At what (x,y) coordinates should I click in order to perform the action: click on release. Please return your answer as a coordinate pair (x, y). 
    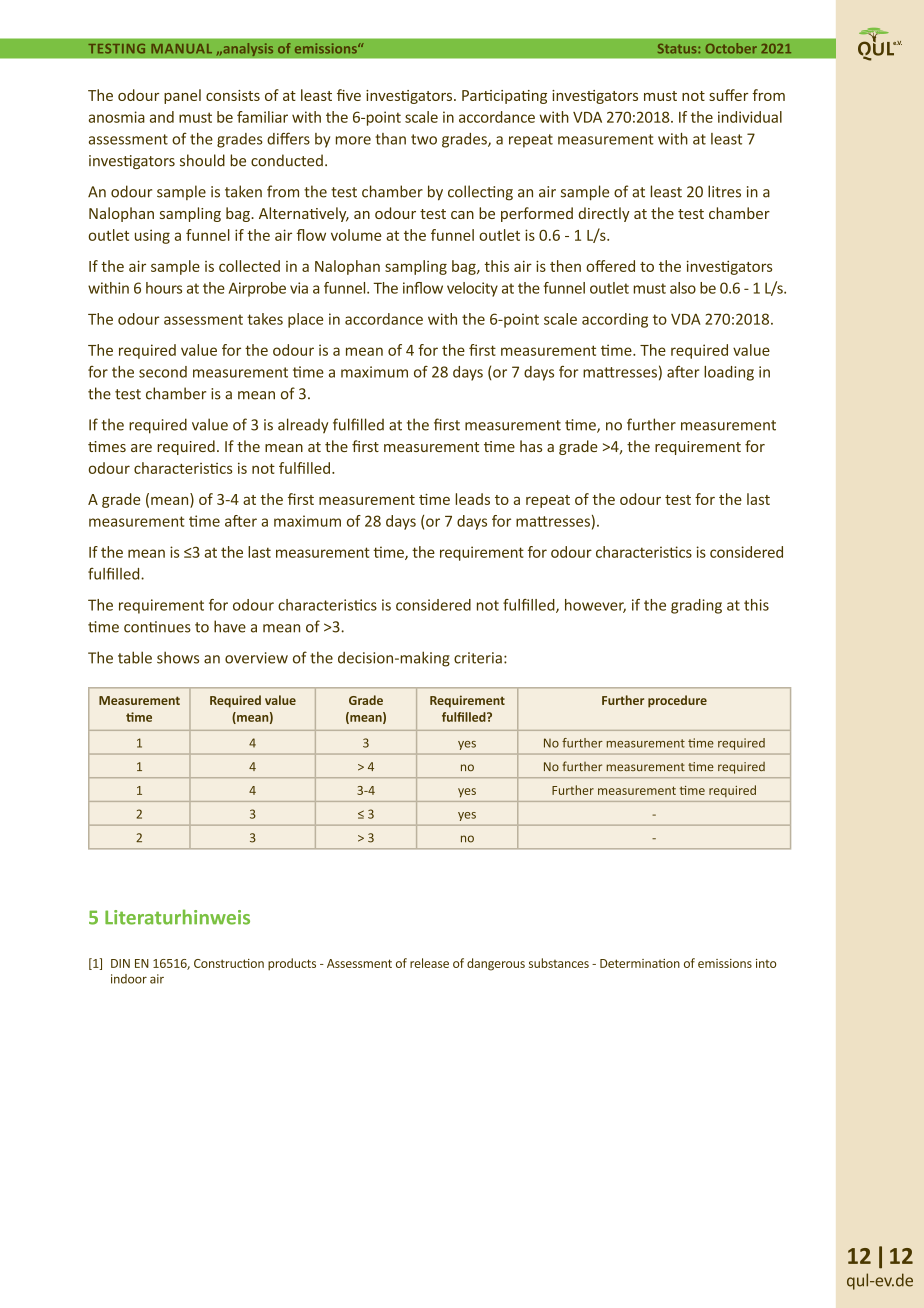
    Looking at the image, I should click on (429, 963).
